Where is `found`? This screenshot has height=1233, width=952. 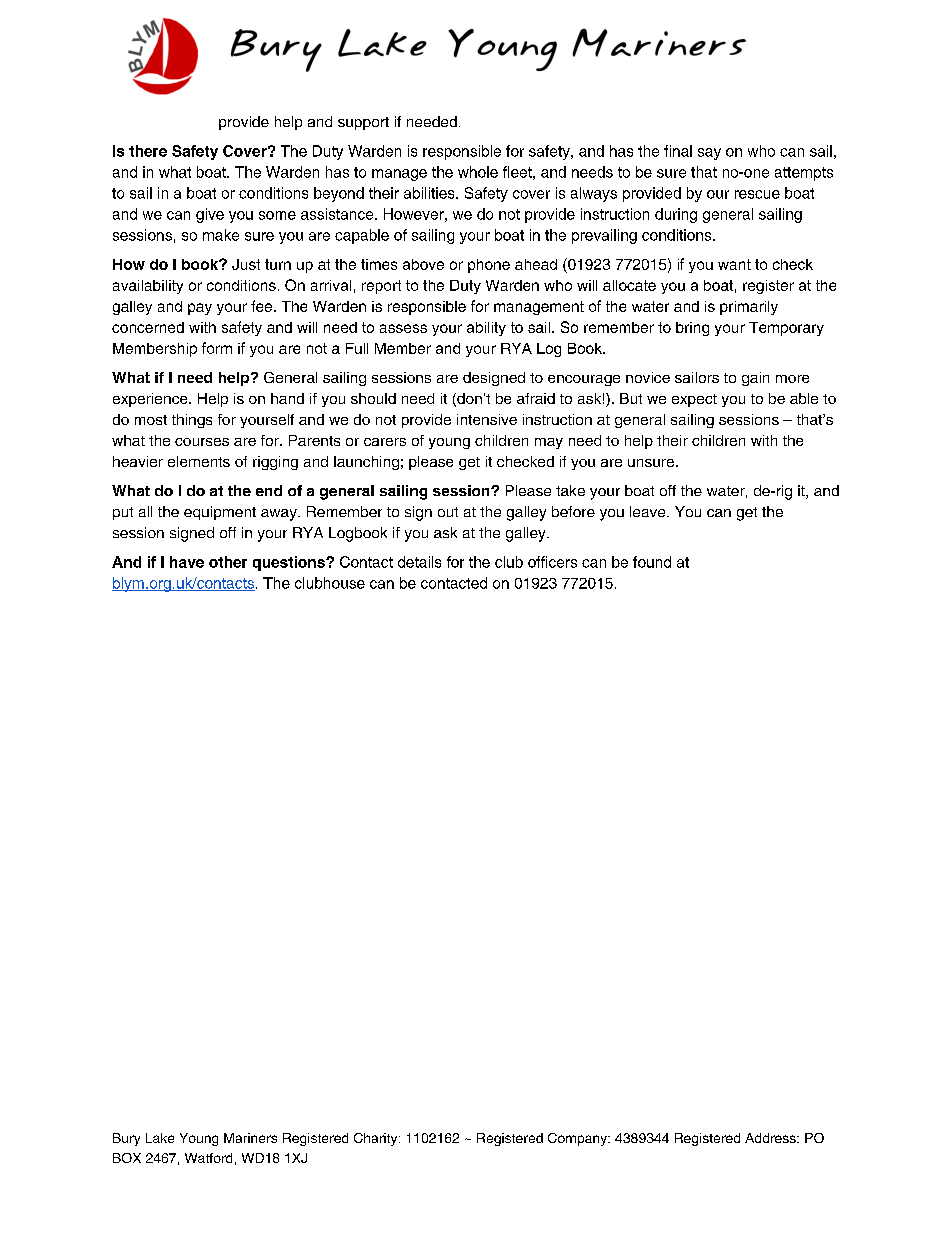
found is located at coordinates (652, 562).
